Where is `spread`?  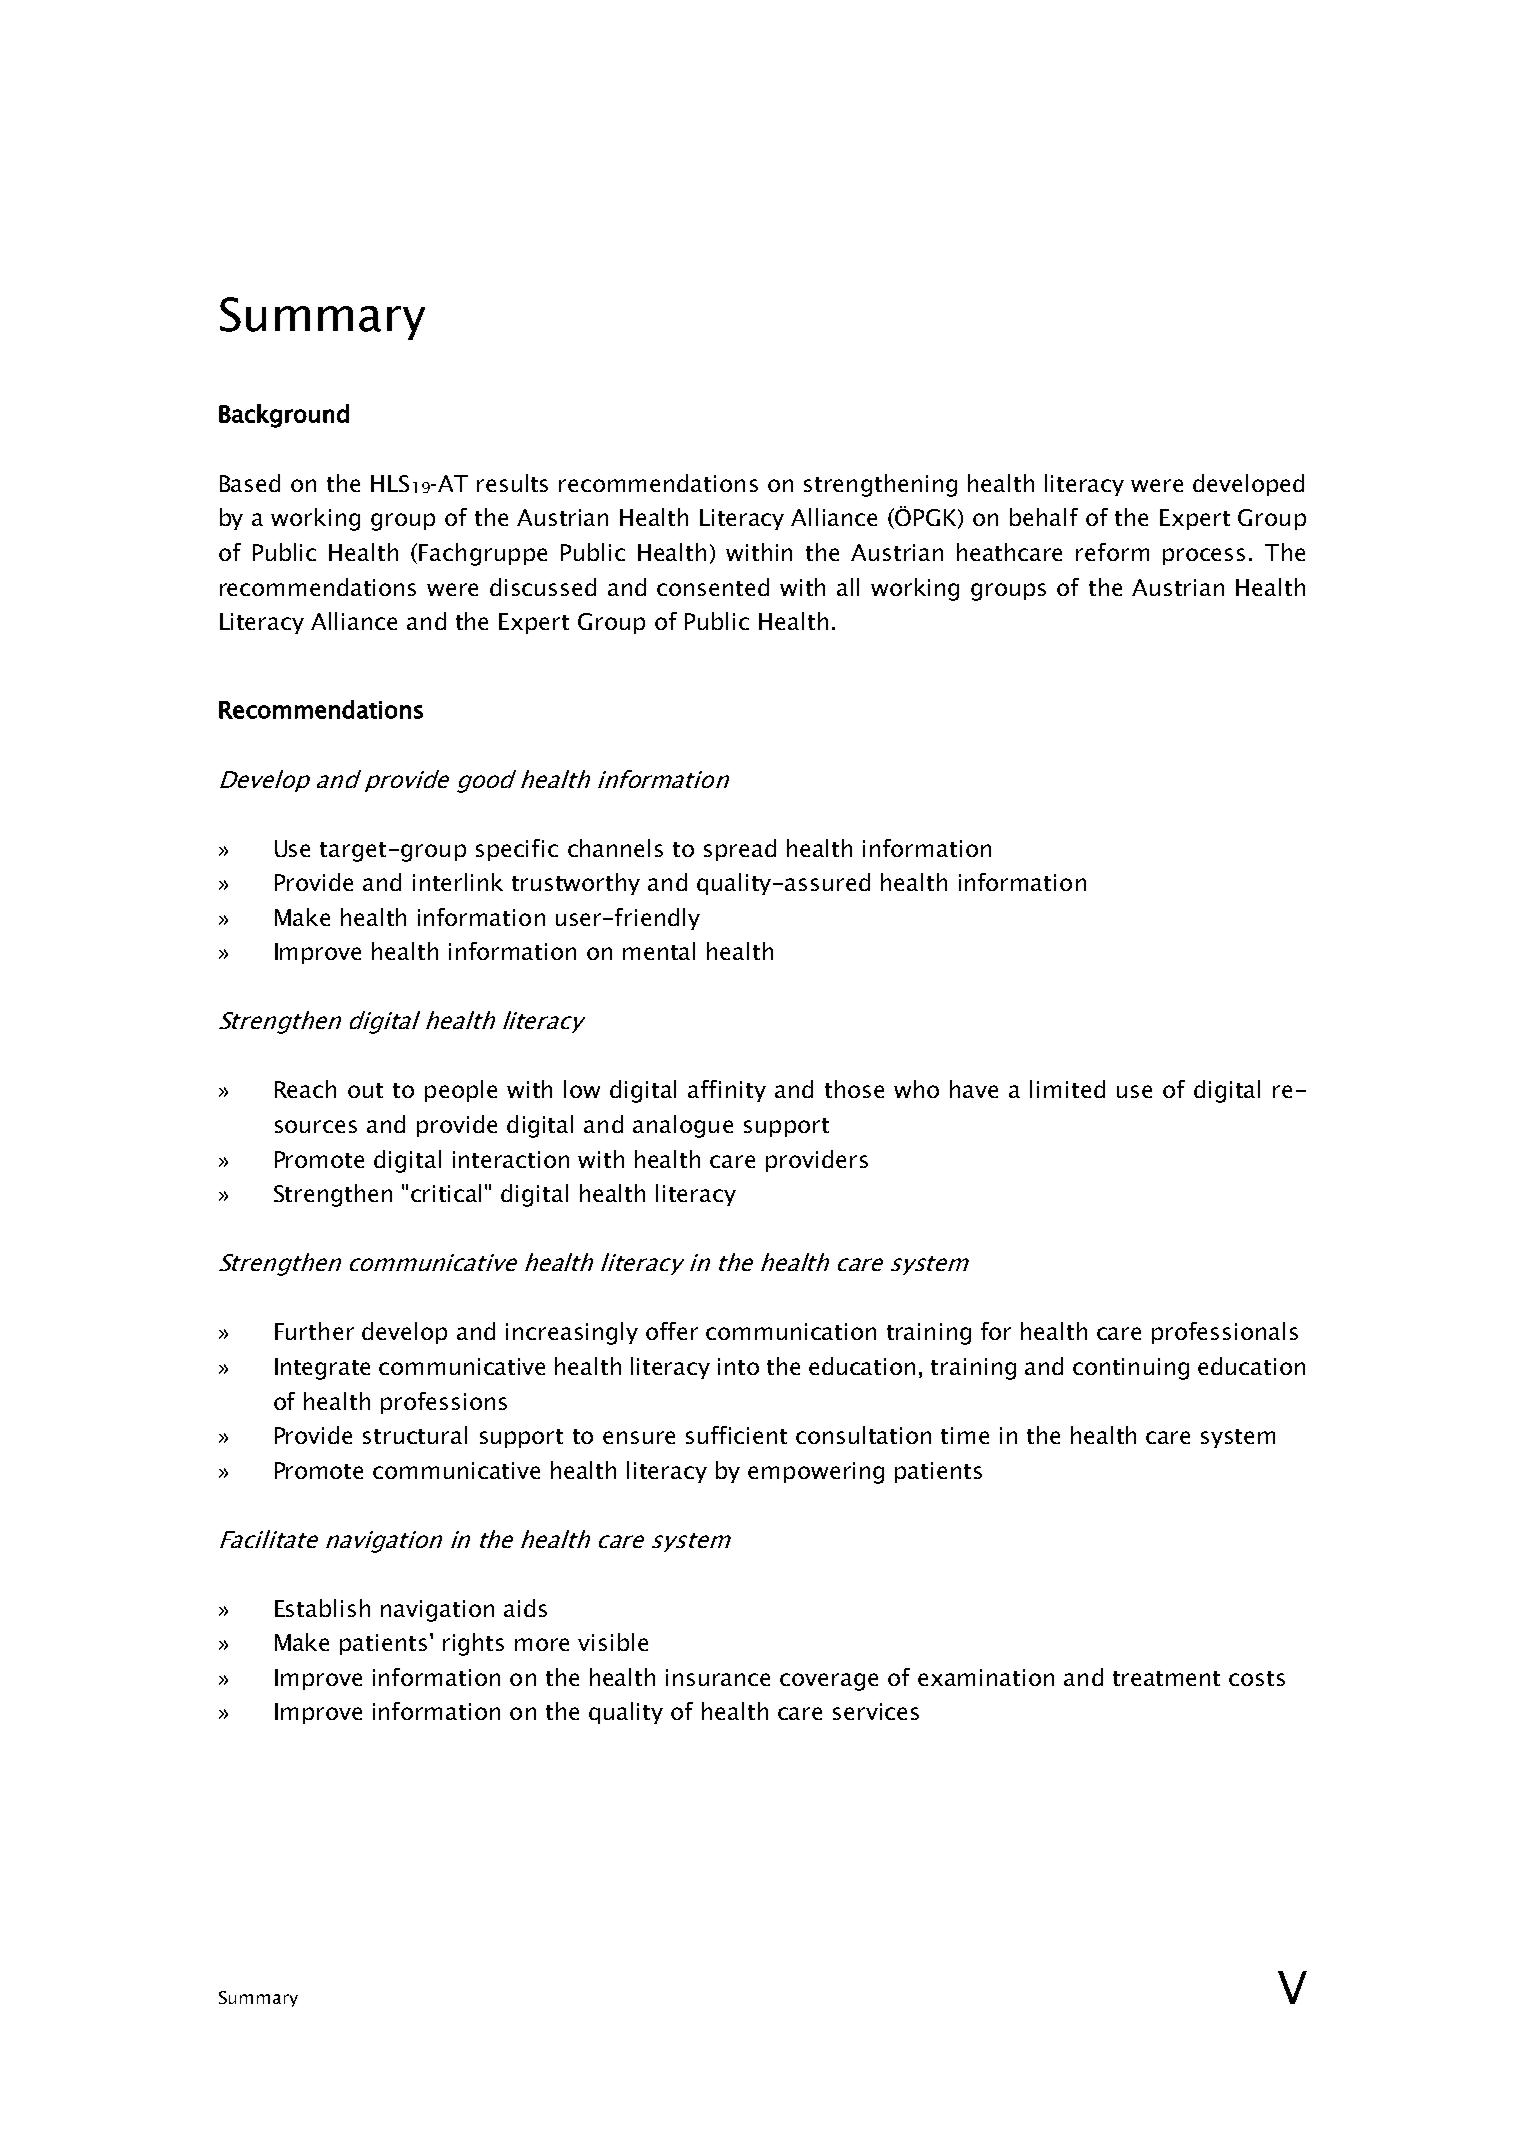
spread is located at coordinates (740, 850).
